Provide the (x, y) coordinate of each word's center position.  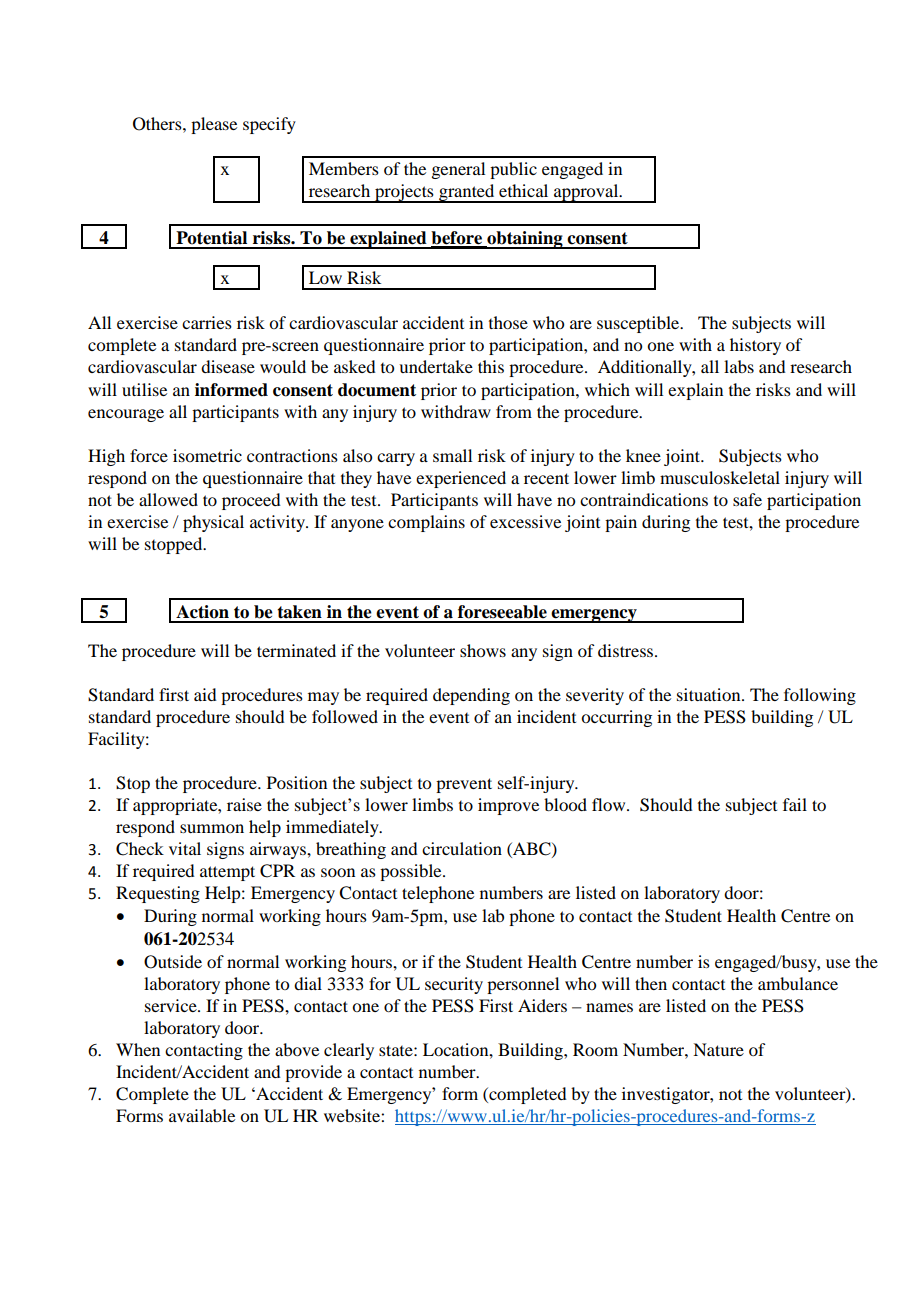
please (214, 125)
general (458, 170)
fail (795, 804)
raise (244, 804)
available (202, 1115)
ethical (523, 190)
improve (508, 806)
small (452, 455)
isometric (207, 455)
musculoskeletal (720, 477)
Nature (718, 1049)
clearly (349, 1051)
